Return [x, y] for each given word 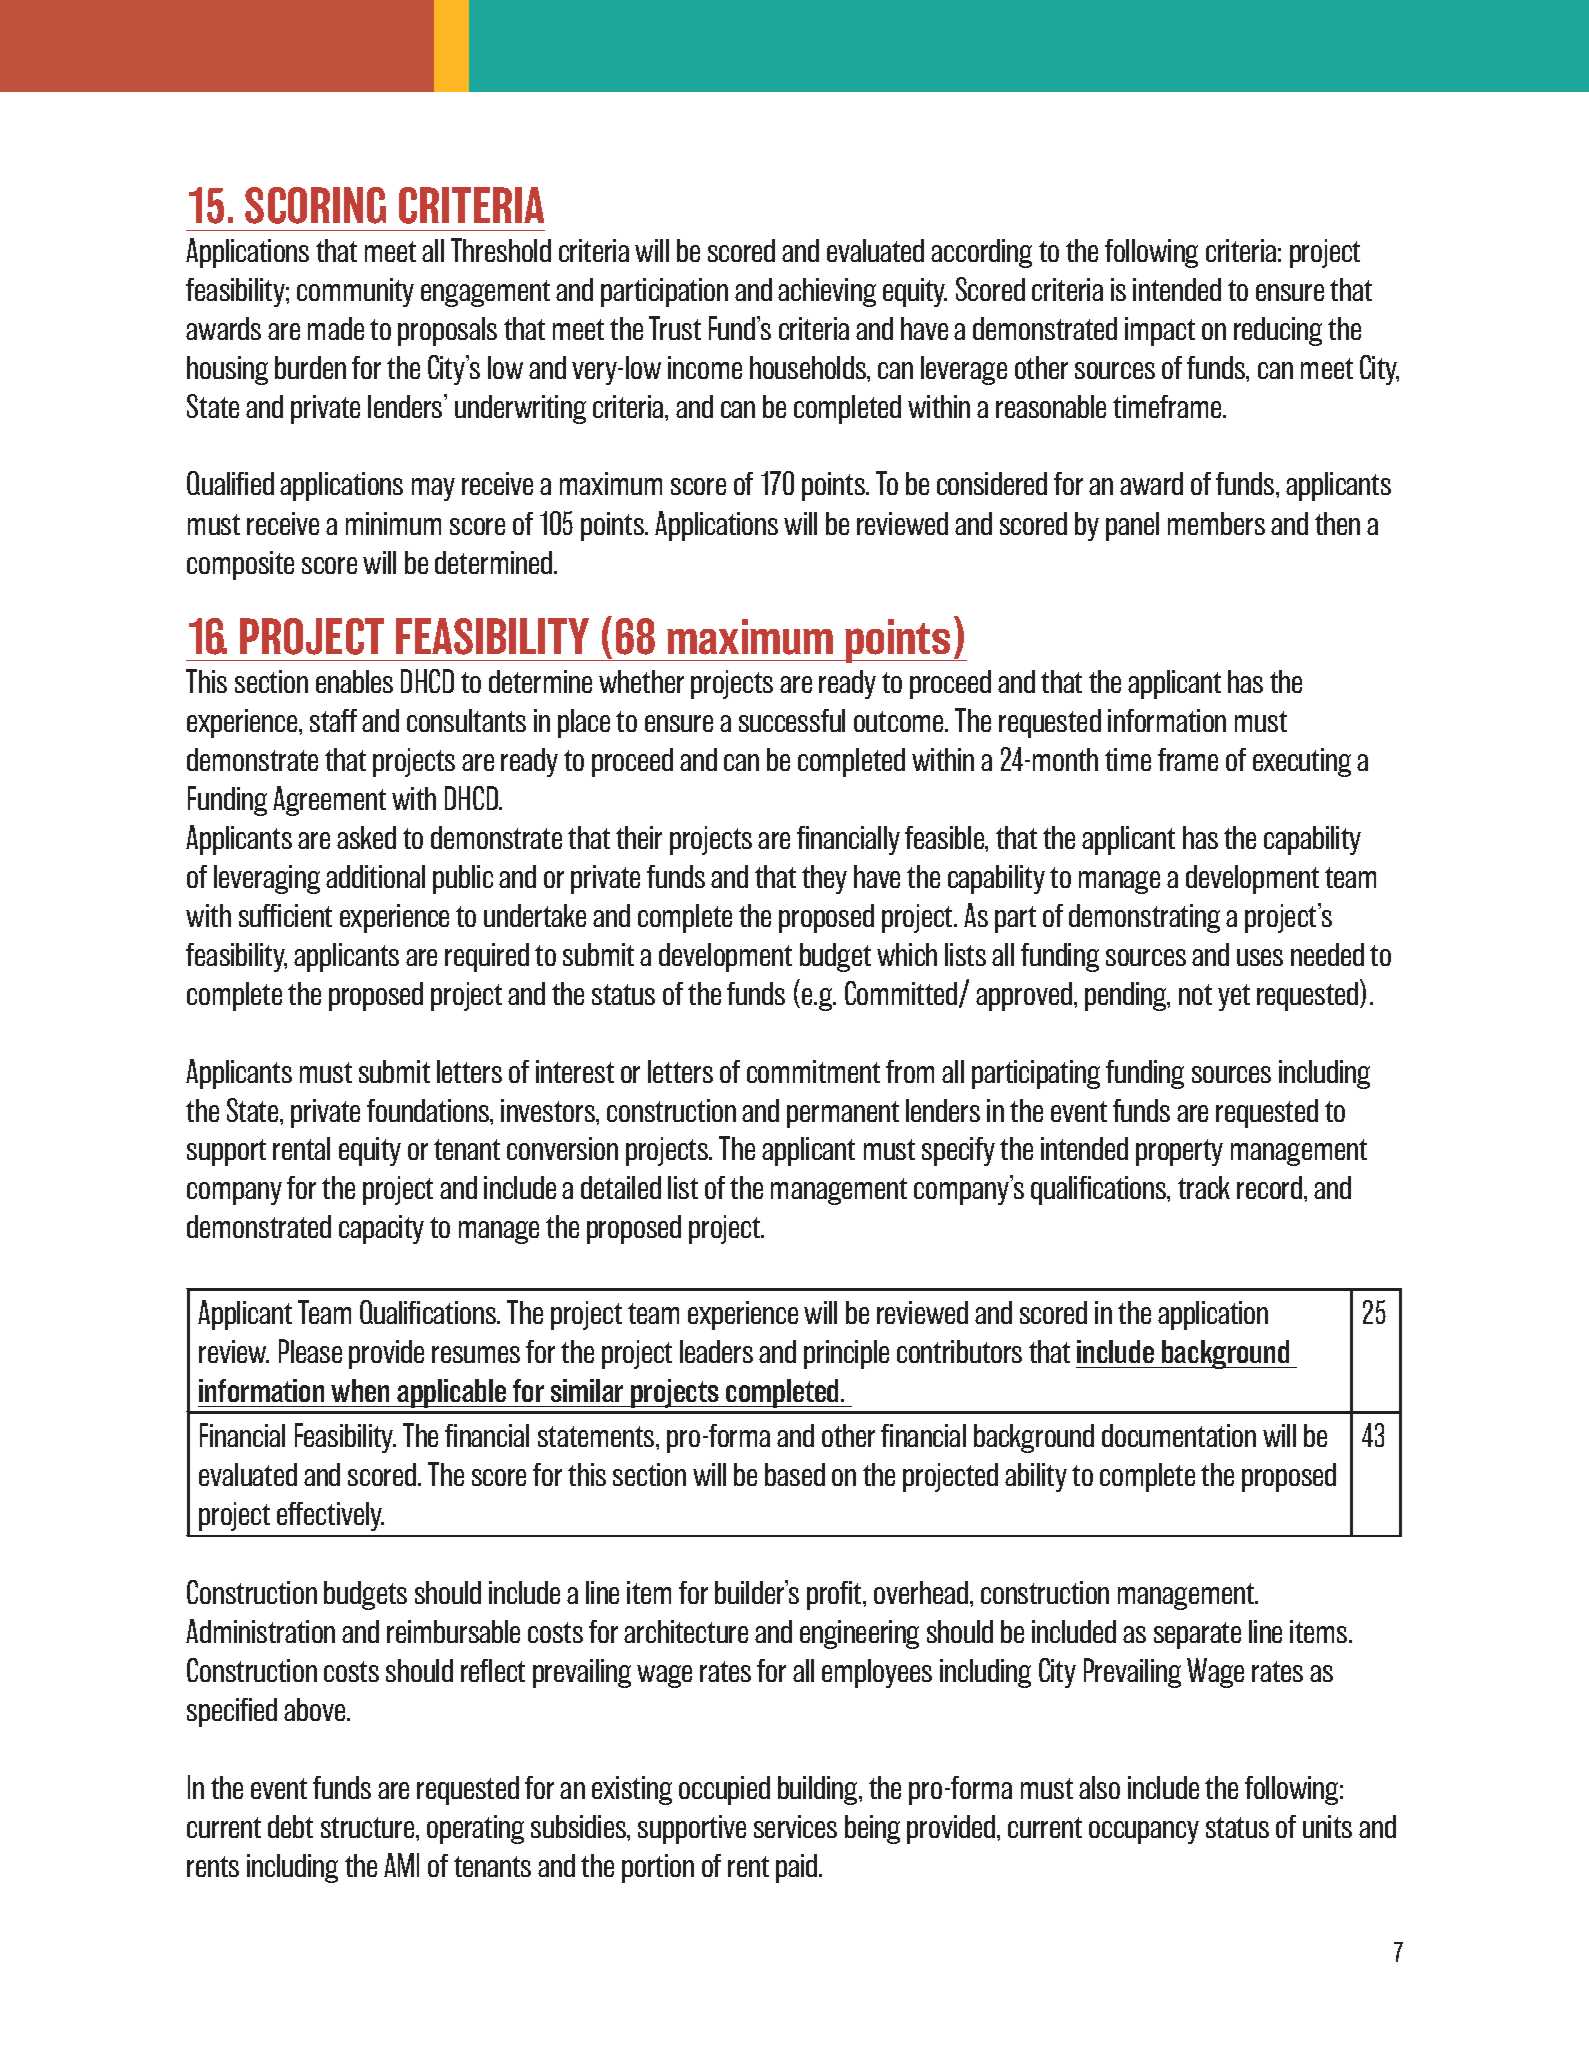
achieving [827, 292]
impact [1160, 331]
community [355, 292]
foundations [429, 1110]
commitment [813, 1071]
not [1195, 994]
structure [369, 1827]
